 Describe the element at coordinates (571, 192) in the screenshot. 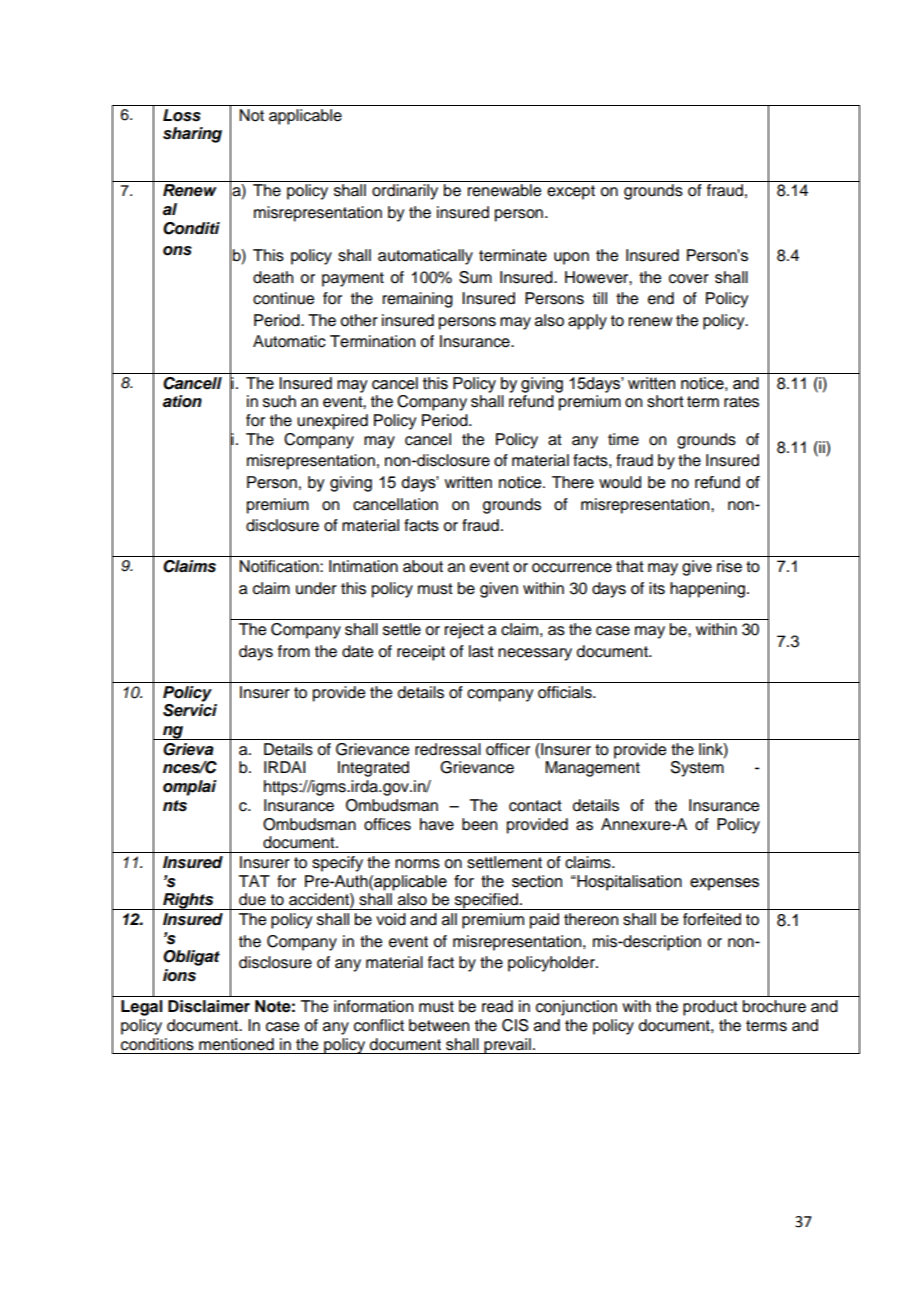

I see `except` at that location.
